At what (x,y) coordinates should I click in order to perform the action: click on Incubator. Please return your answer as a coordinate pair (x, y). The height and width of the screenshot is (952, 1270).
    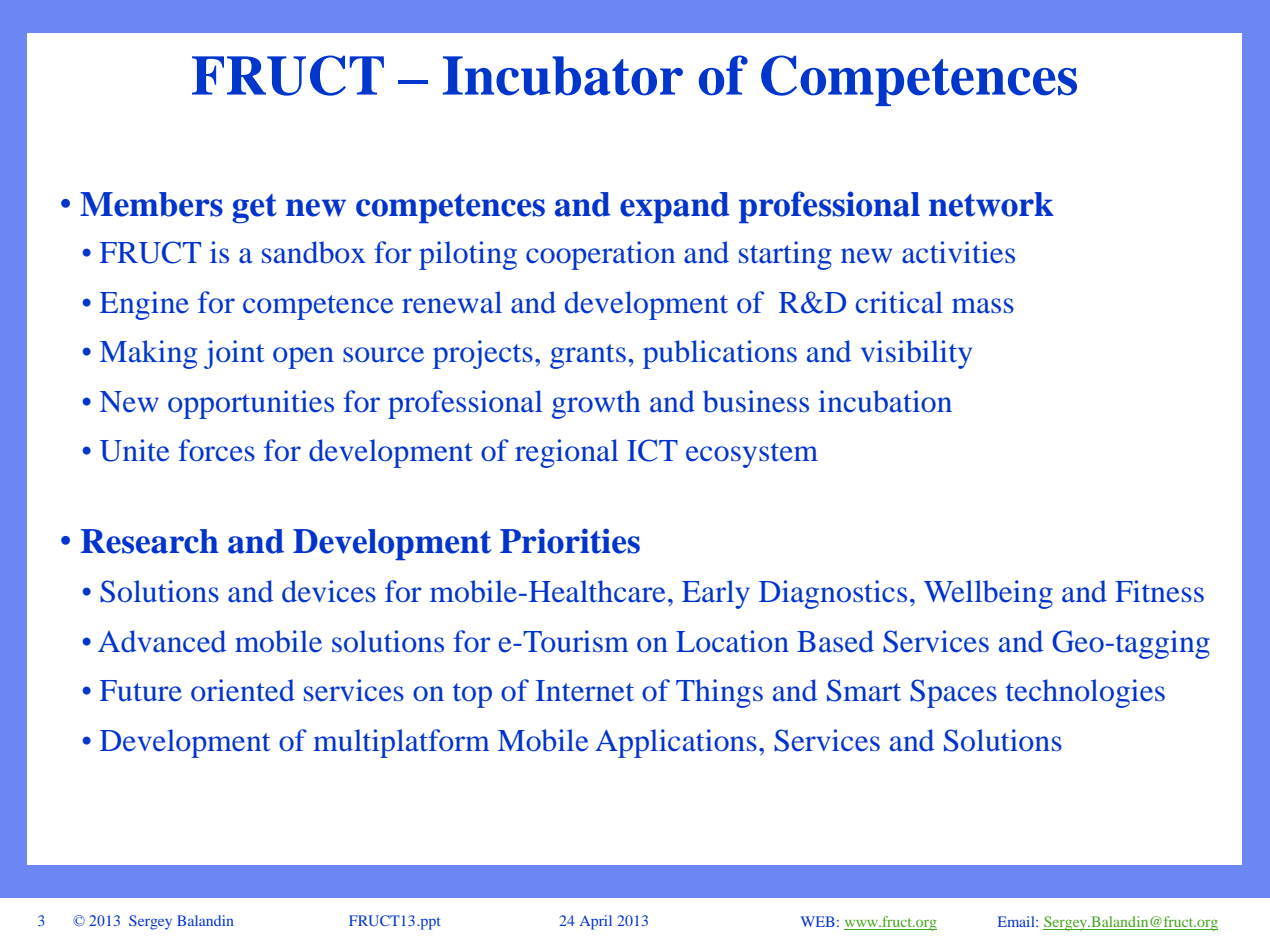
    Looking at the image, I should click on (563, 76).
